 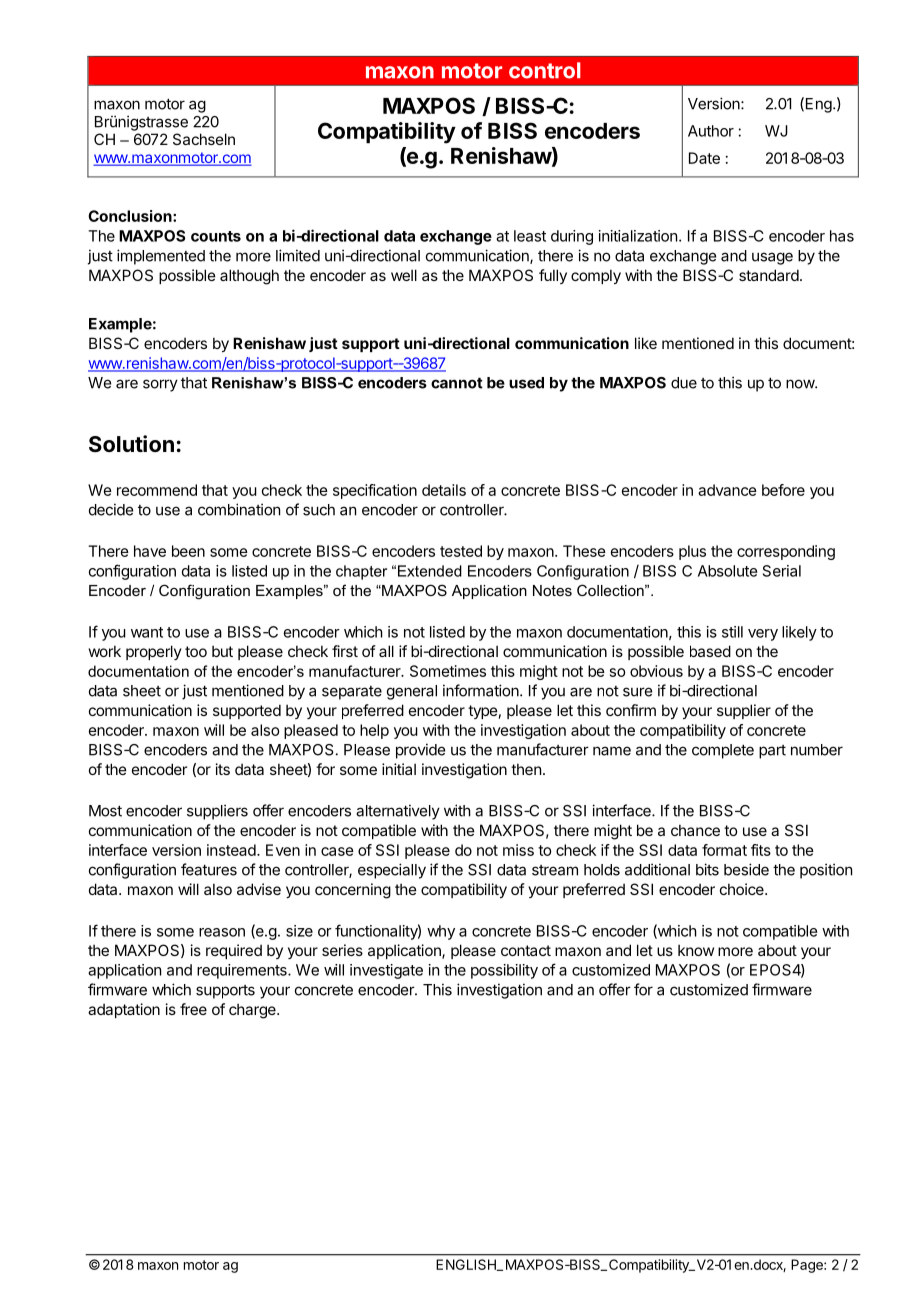 I want to click on counts, so click(x=216, y=236).
